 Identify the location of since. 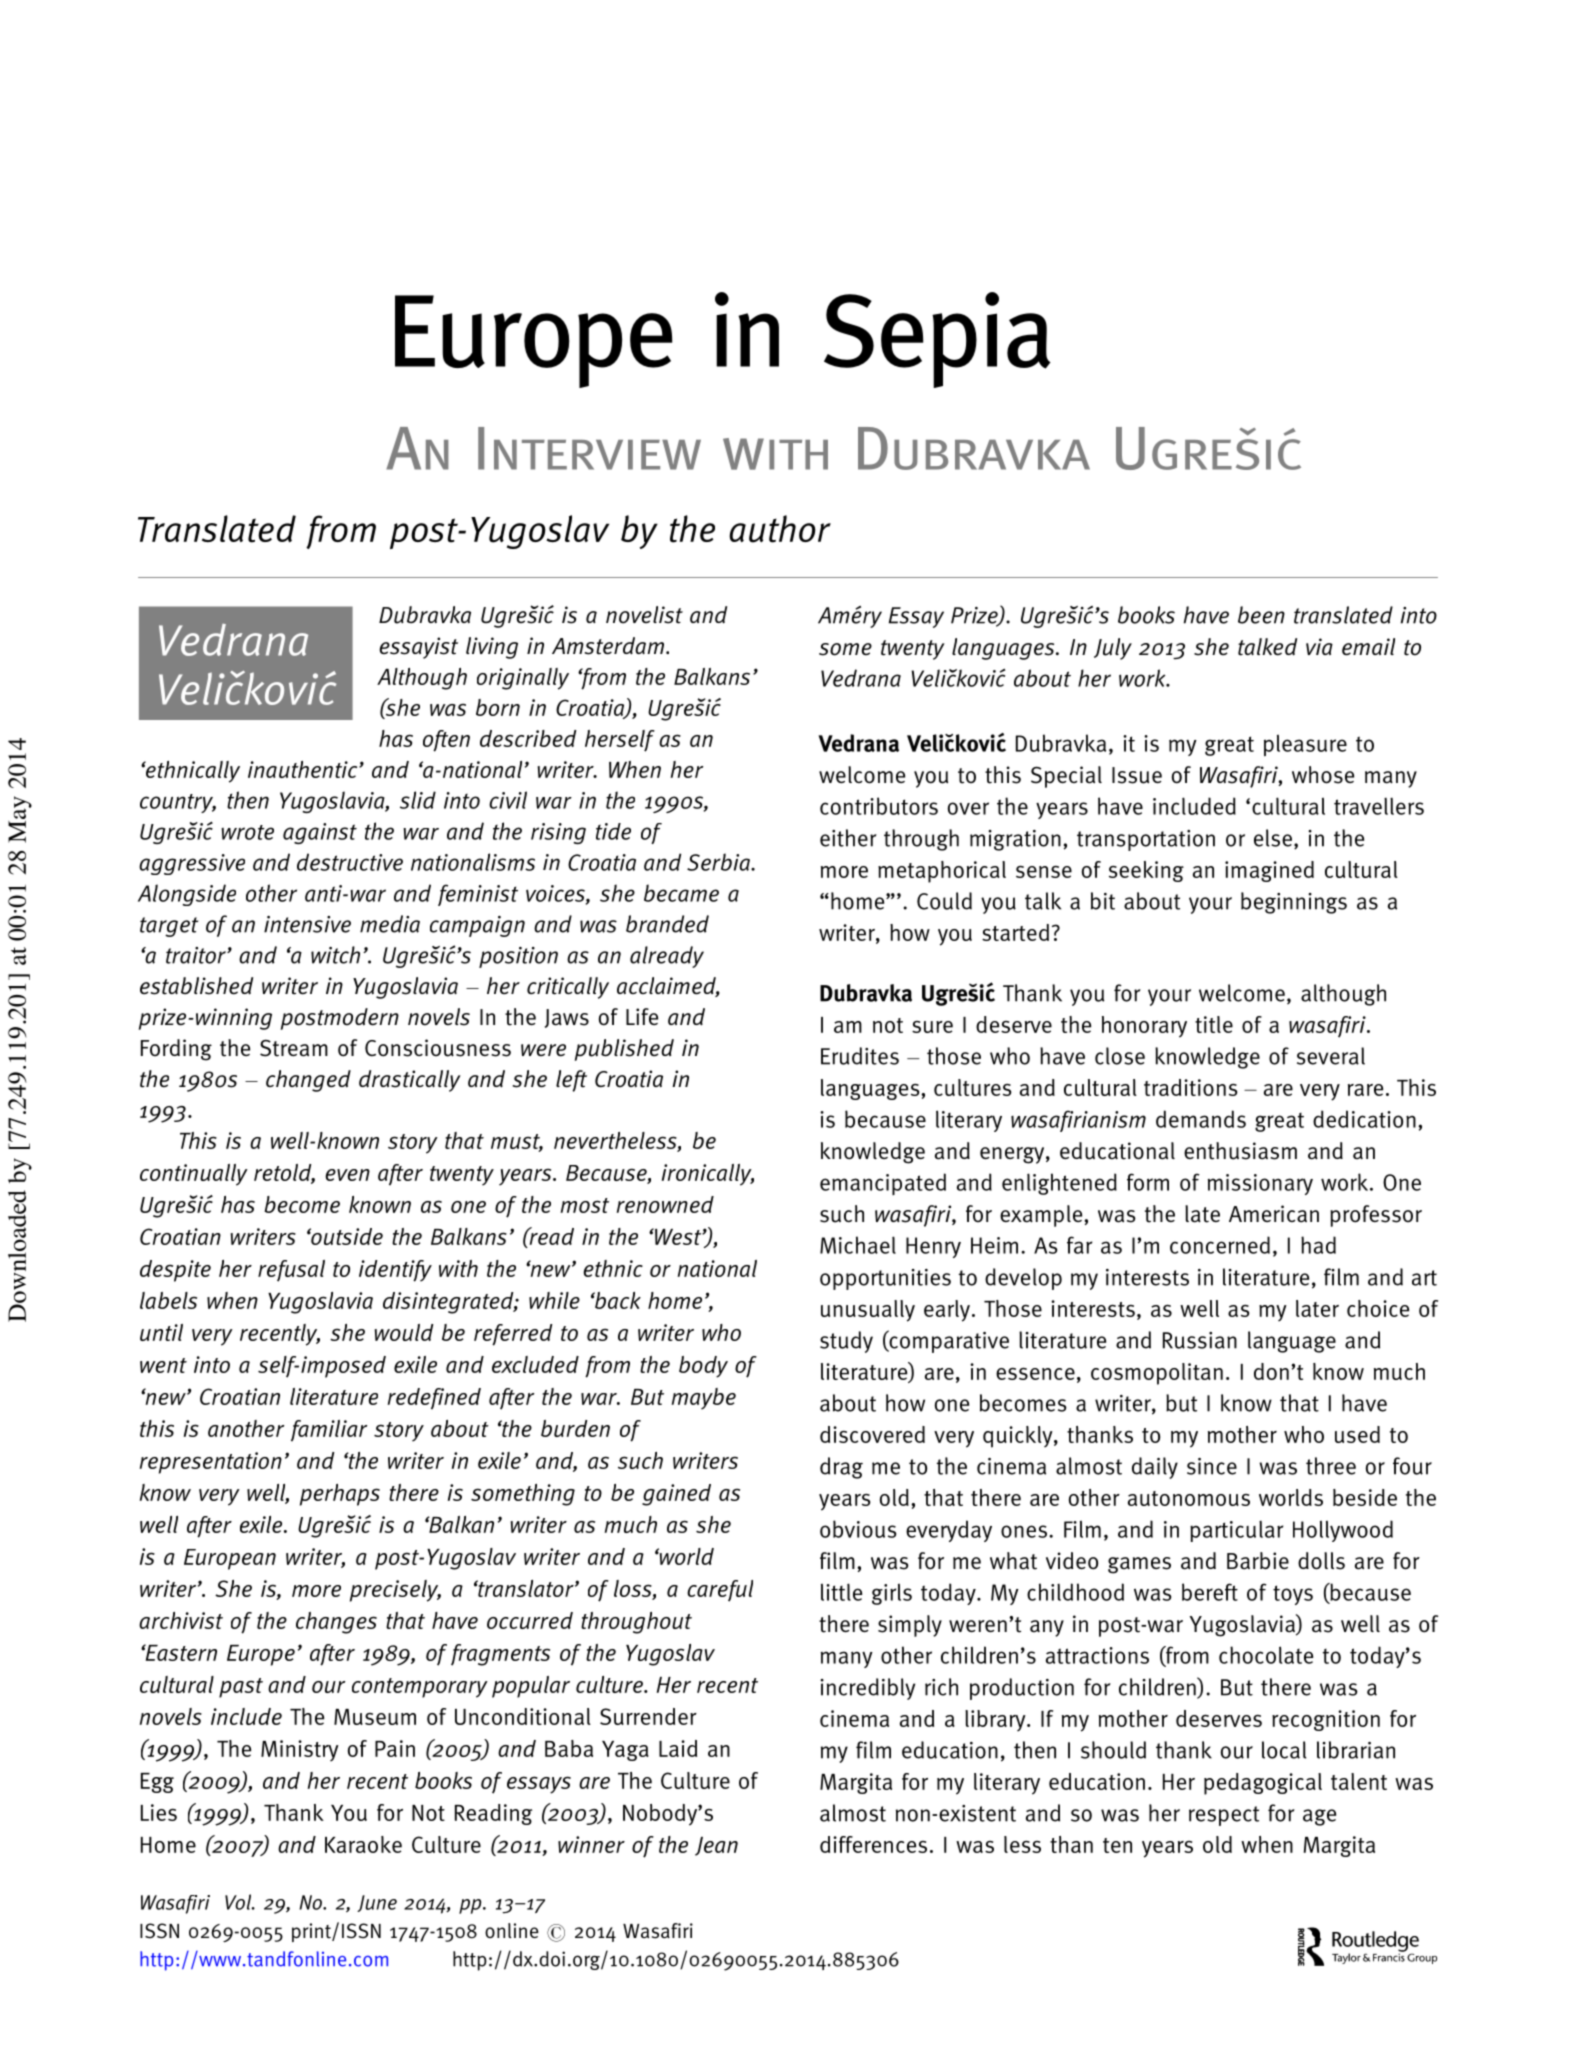
(1212, 1466).
